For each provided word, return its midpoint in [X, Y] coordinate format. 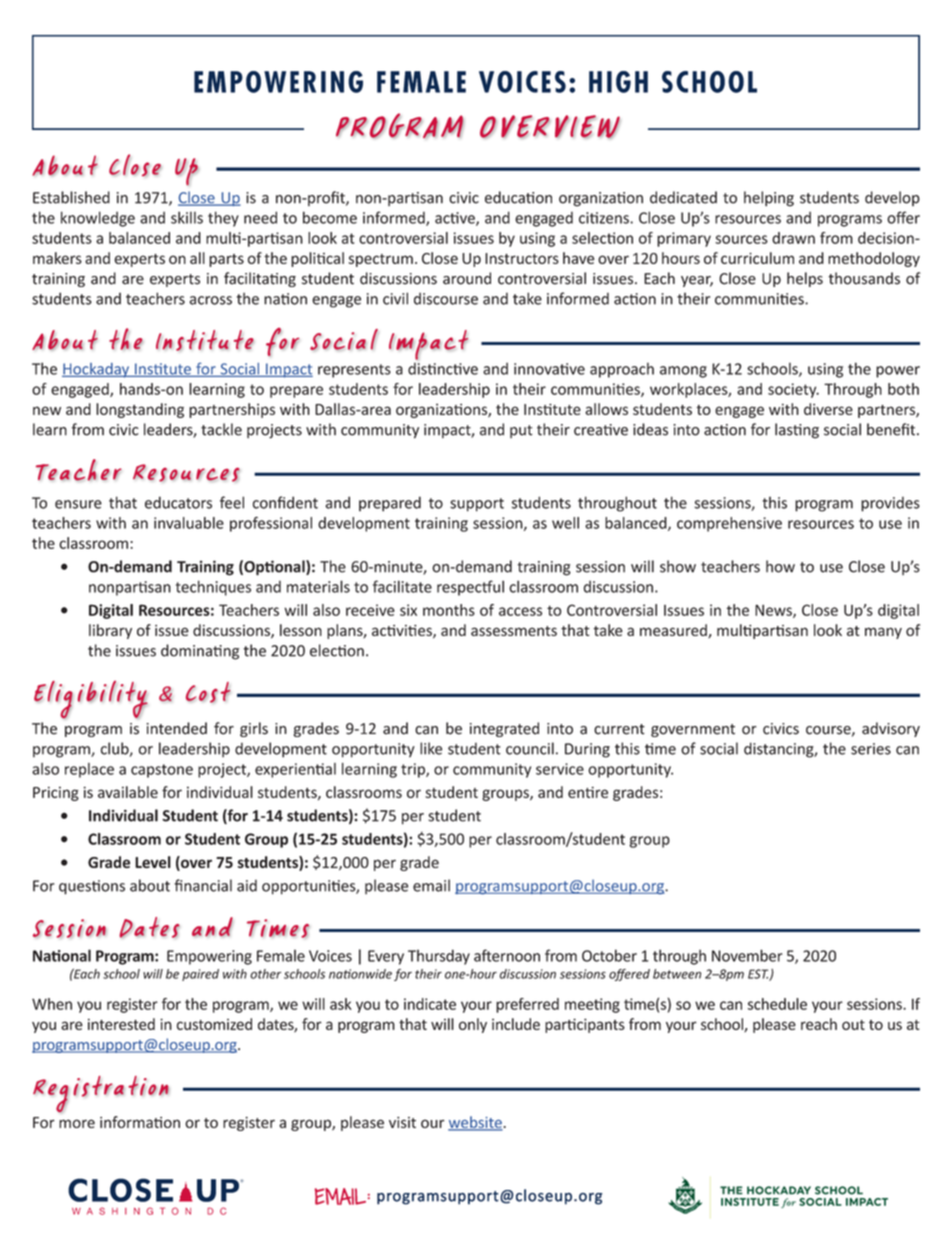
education [518, 197]
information [140, 1122]
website [475, 1123]
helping [769, 199]
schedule [777, 1004]
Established [71, 197]
